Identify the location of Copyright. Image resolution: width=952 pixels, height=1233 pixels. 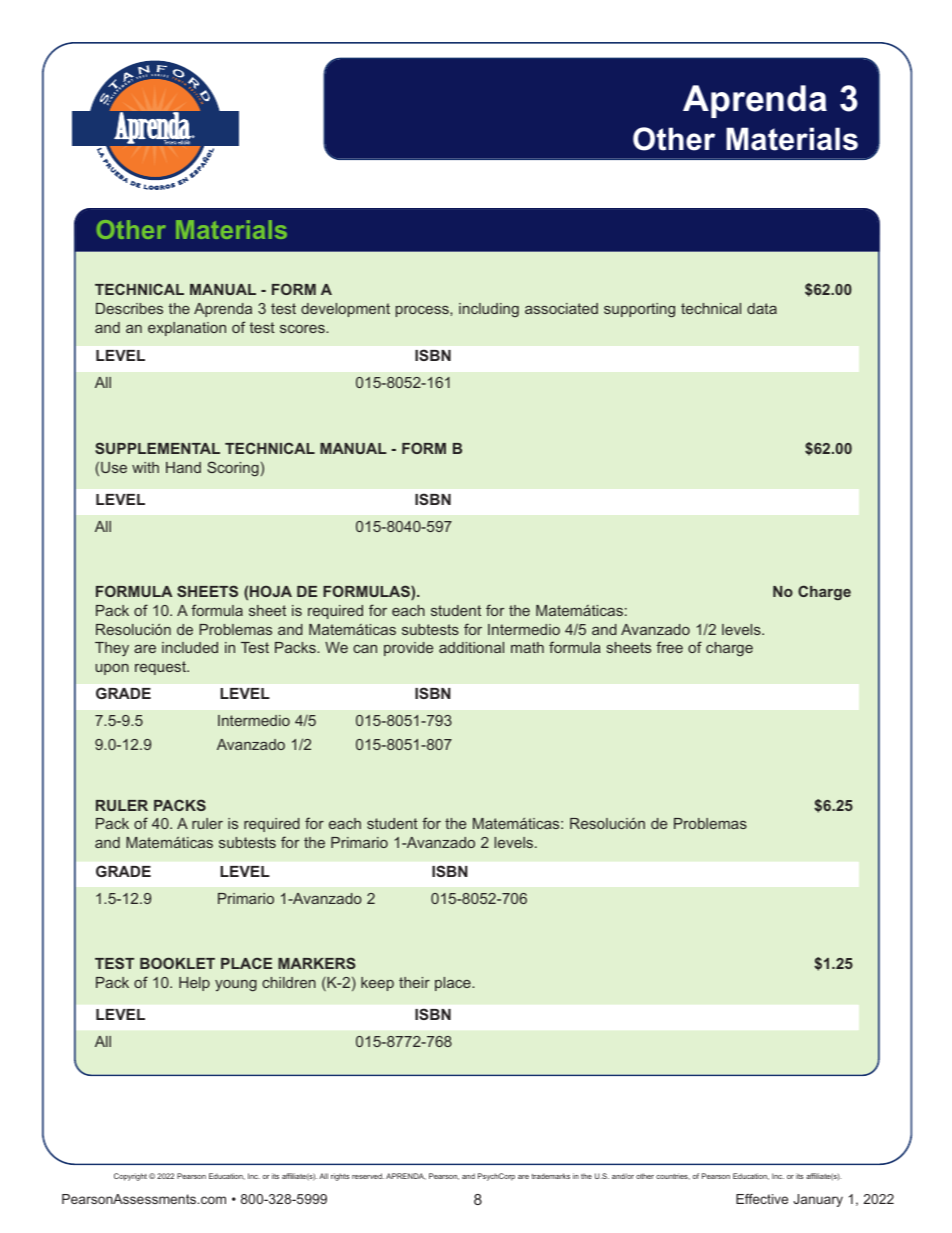
(130, 1177).
